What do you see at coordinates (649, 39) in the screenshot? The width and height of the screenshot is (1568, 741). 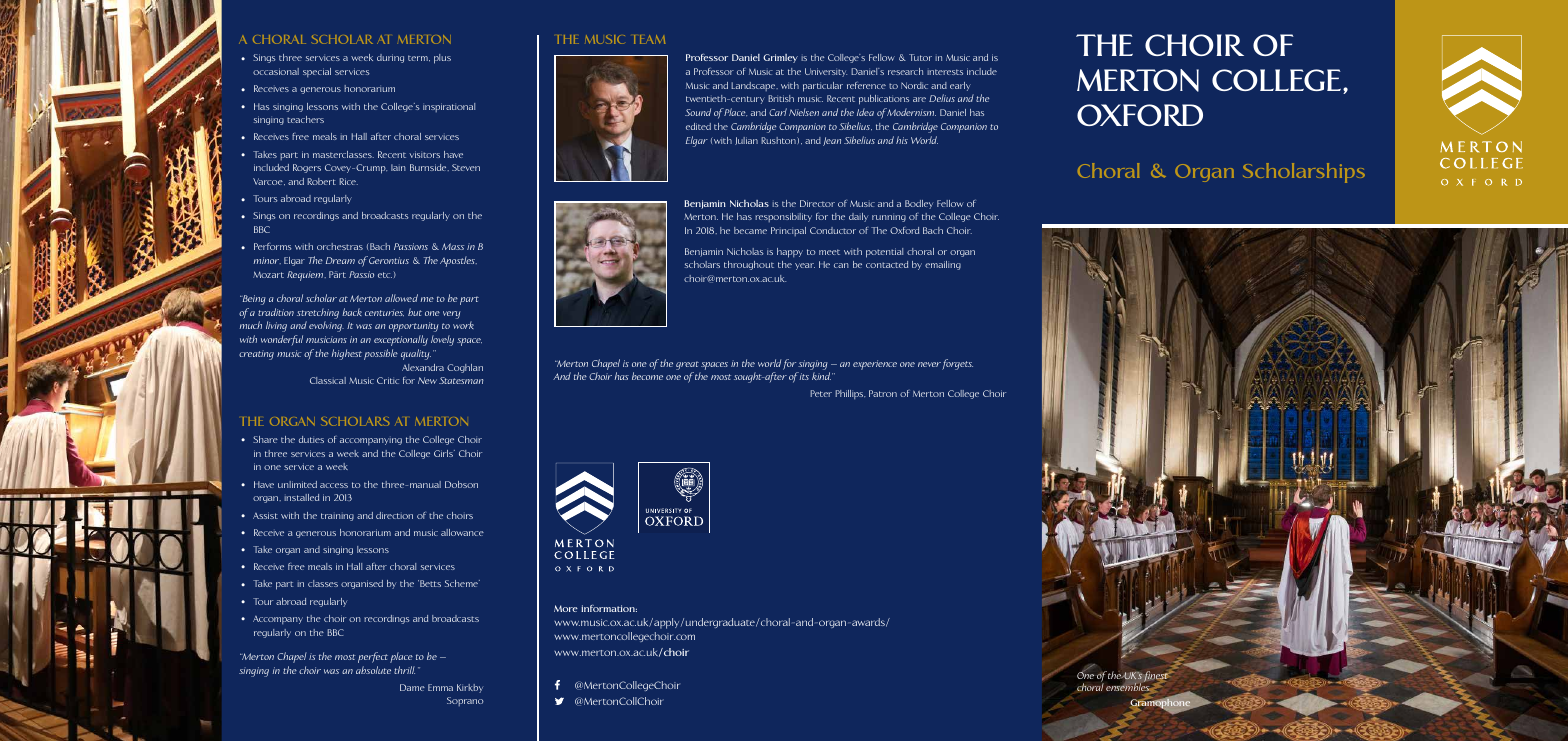 I see `TEAM` at bounding box center [649, 39].
